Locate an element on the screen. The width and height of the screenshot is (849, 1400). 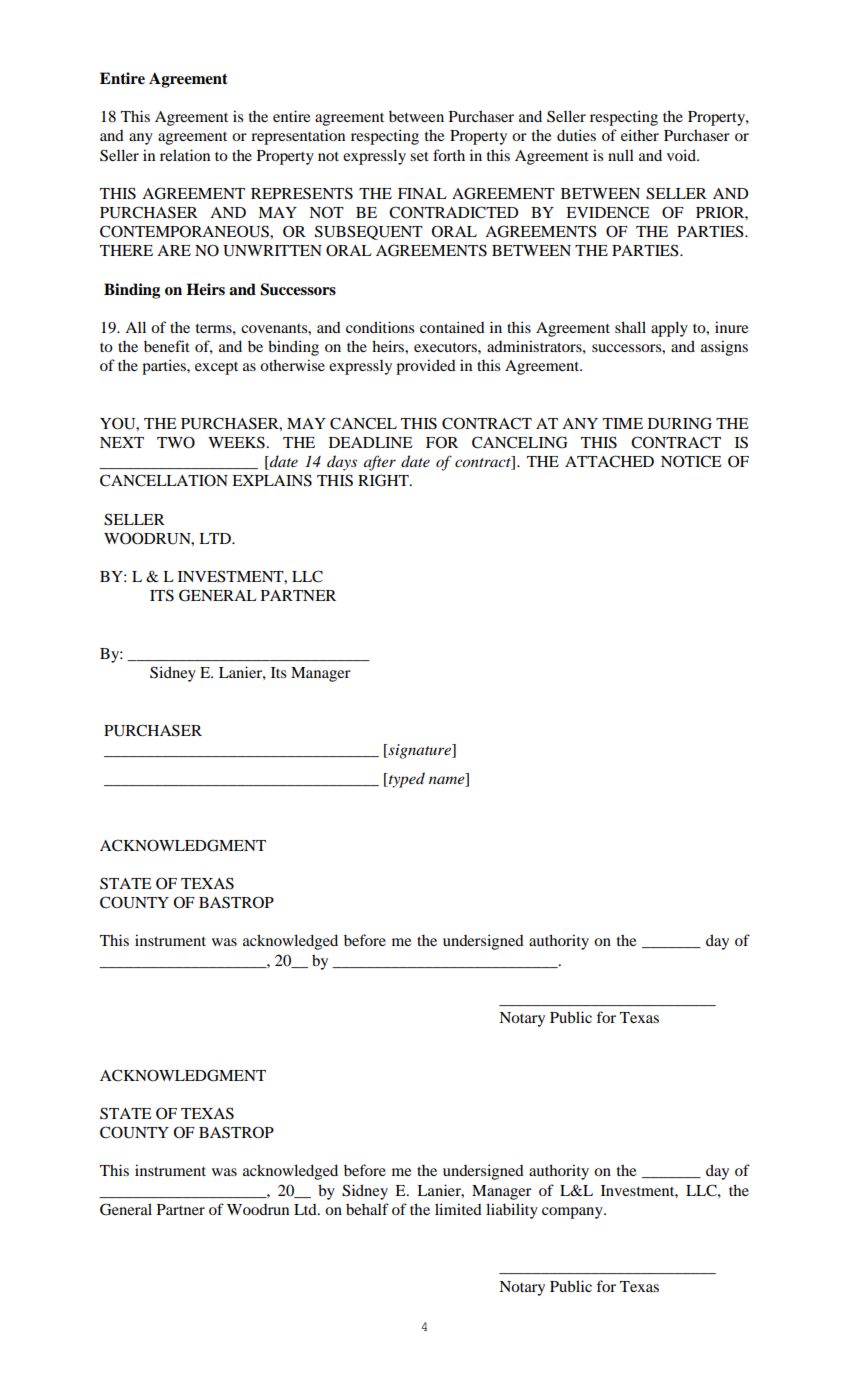
TWO is located at coordinates (176, 442).
